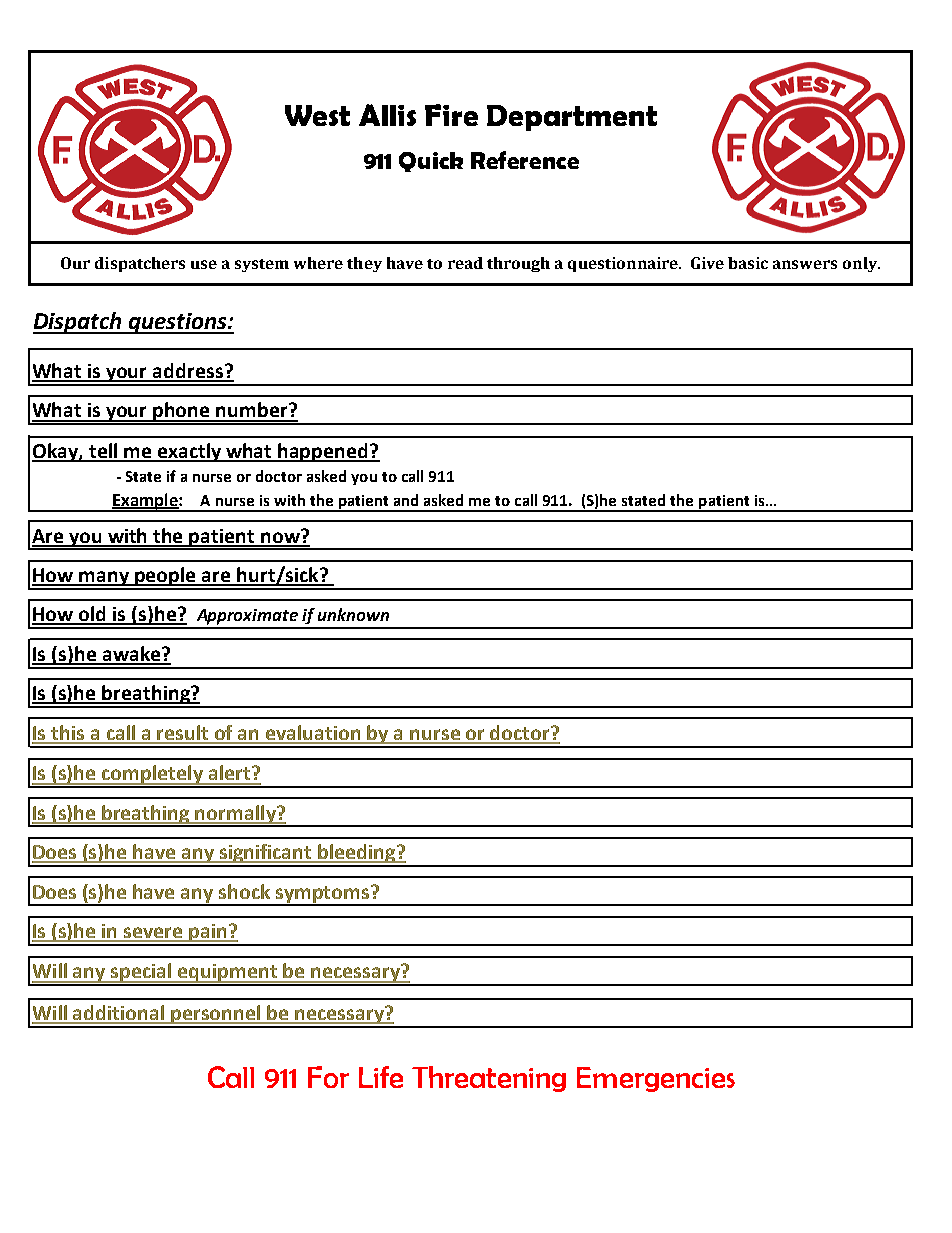  Describe the element at coordinates (451, 115) in the screenshot. I see `Fire` at that location.
